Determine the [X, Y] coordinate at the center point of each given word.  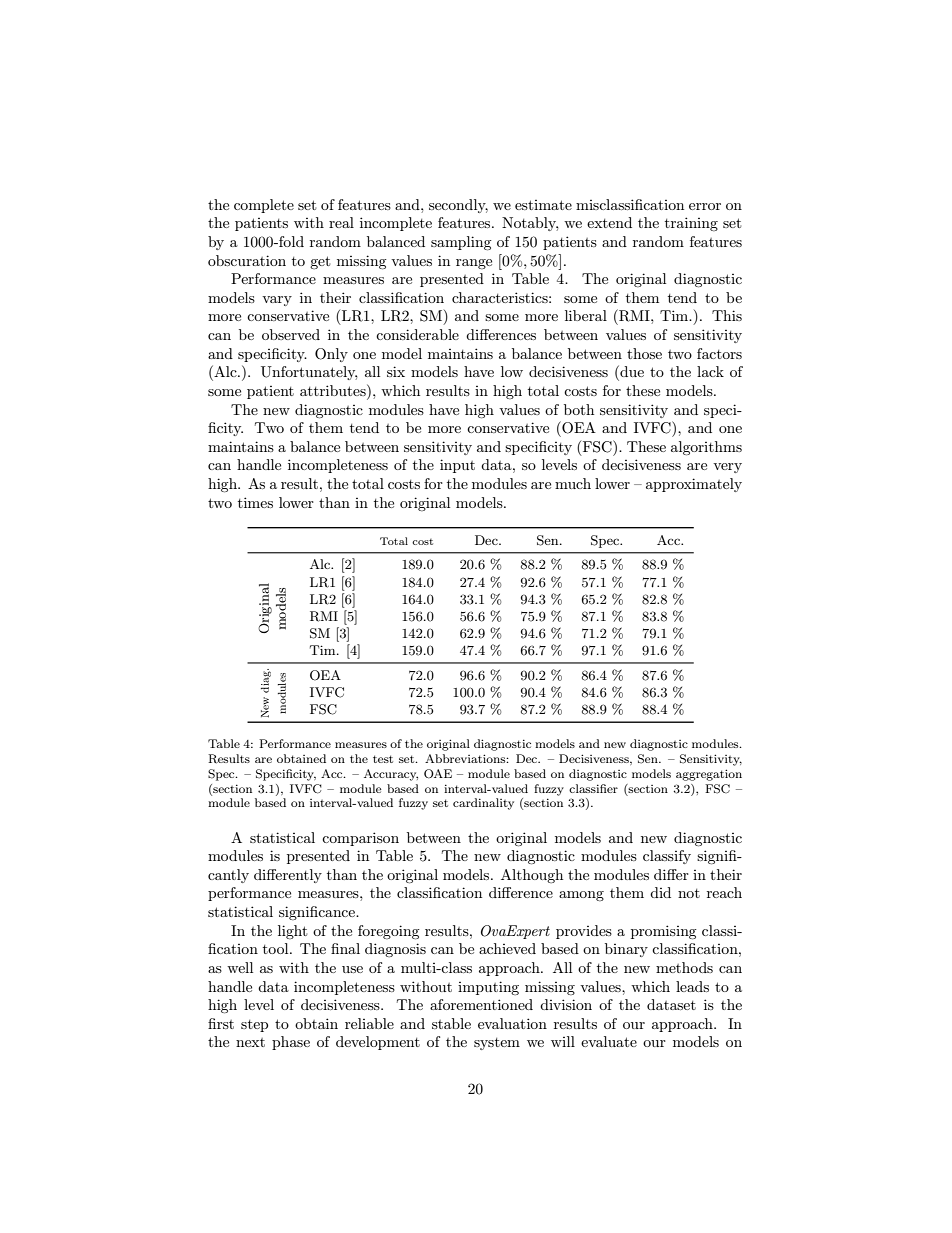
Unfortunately [309, 373]
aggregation [709, 775]
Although [532, 876]
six [396, 371]
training [691, 224]
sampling [461, 243]
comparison [360, 839]
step [254, 1026]
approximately [694, 485]
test [383, 759]
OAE [438, 774]
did [660, 892]
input [457, 466]
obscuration [247, 260]
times [255, 502]
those [644, 353]
